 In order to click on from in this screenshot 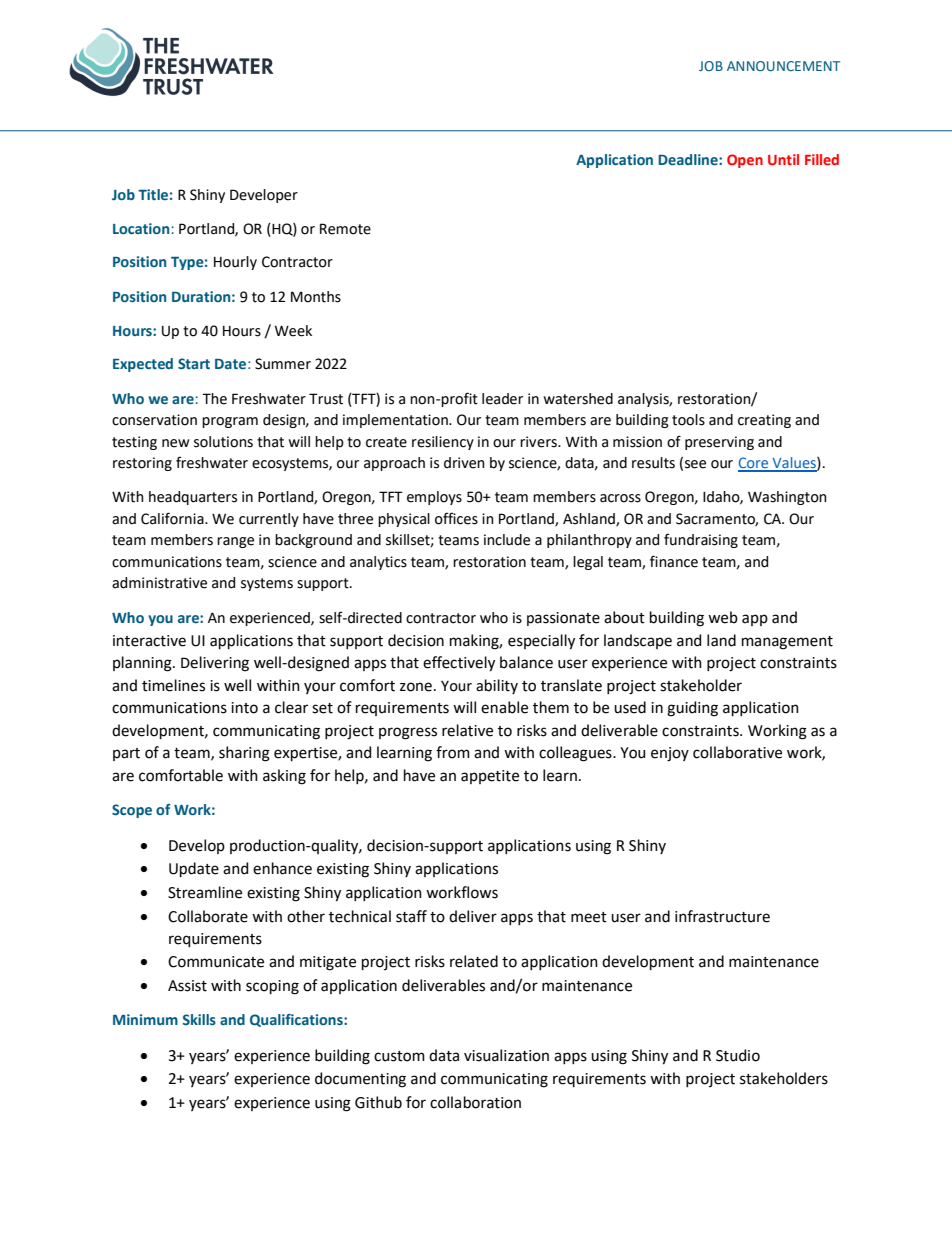, I will do `click(453, 752)`.
